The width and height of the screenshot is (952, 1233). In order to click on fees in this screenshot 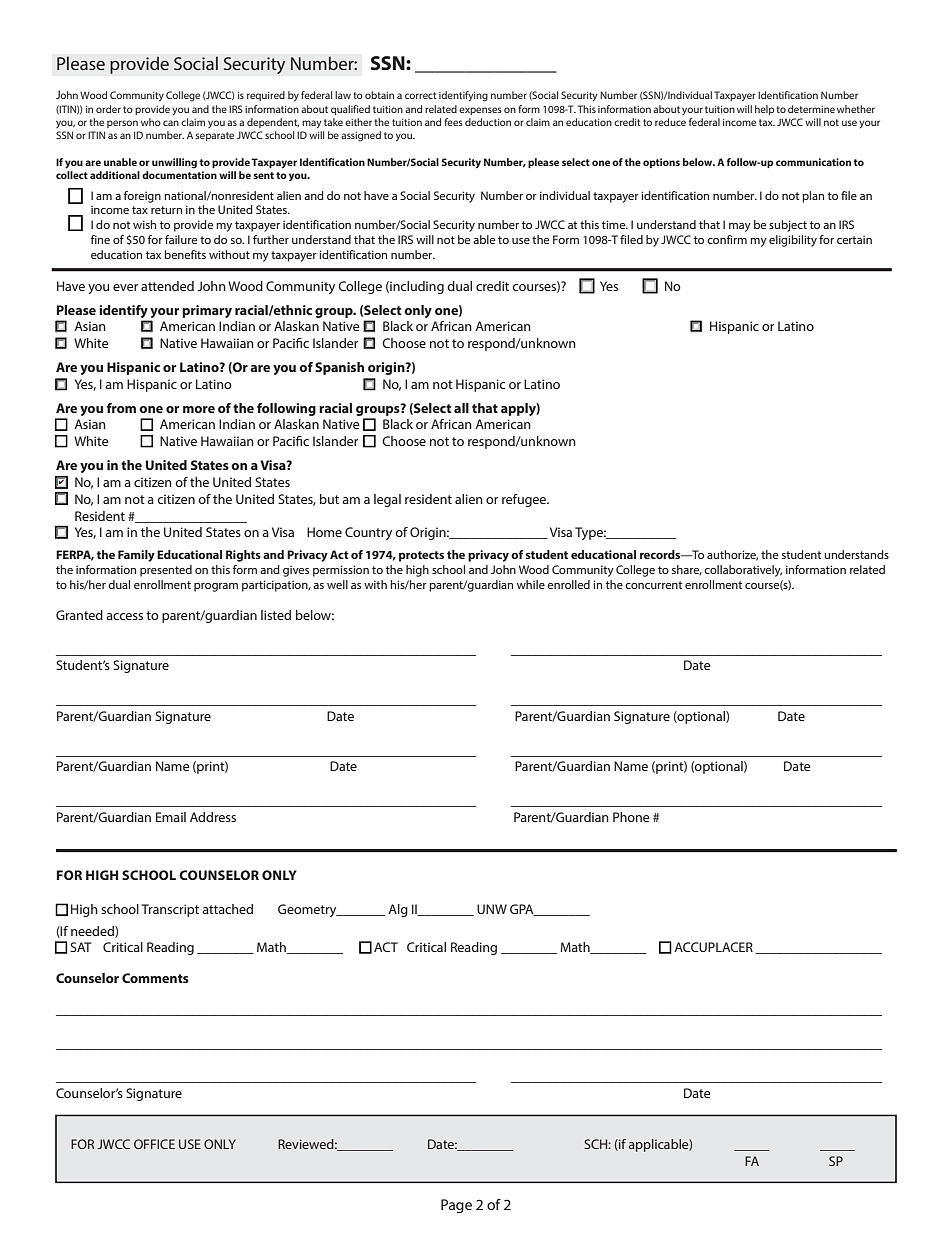, I will do `click(453, 122)`.
